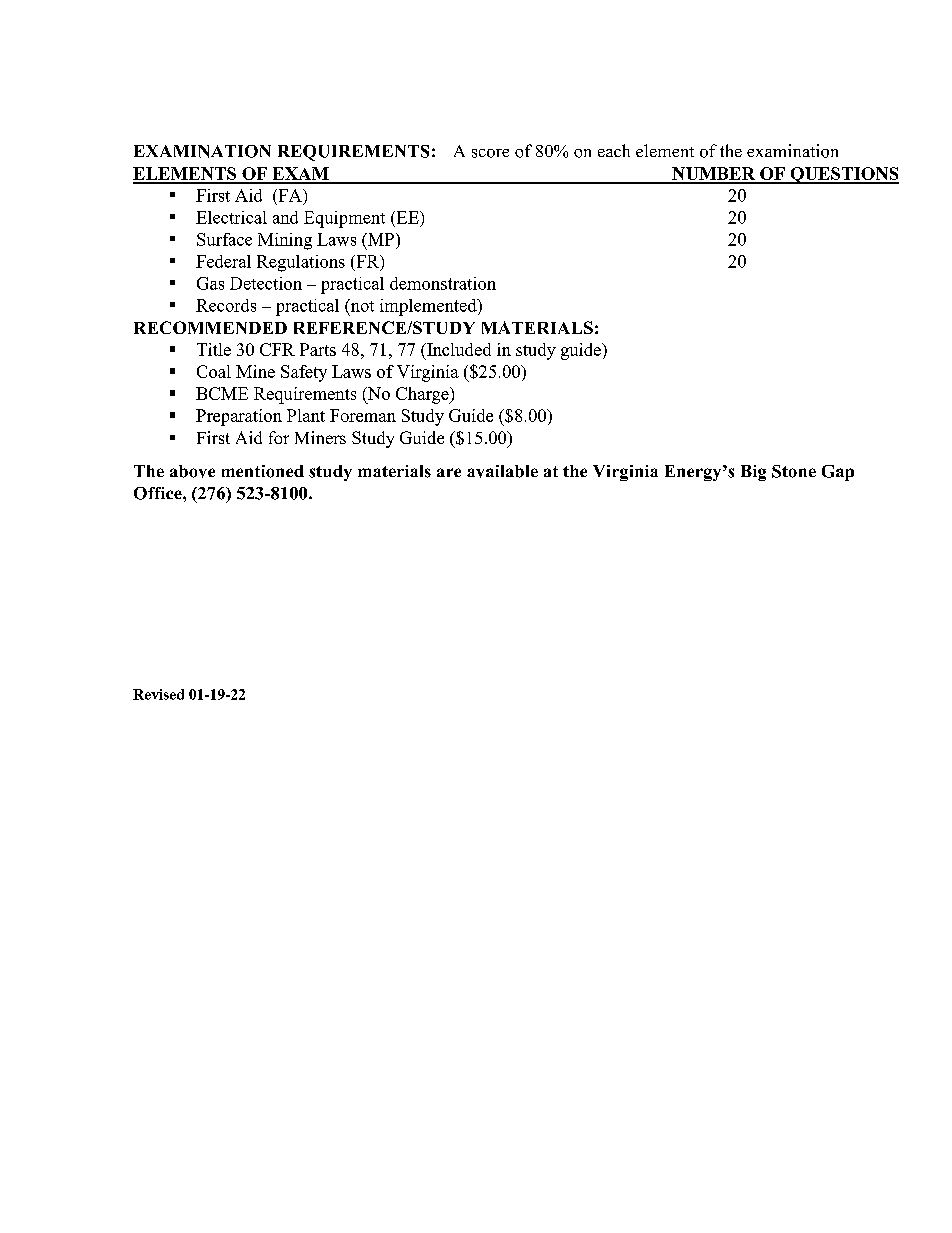  I want to click on demonstration, so click(443, 283).
